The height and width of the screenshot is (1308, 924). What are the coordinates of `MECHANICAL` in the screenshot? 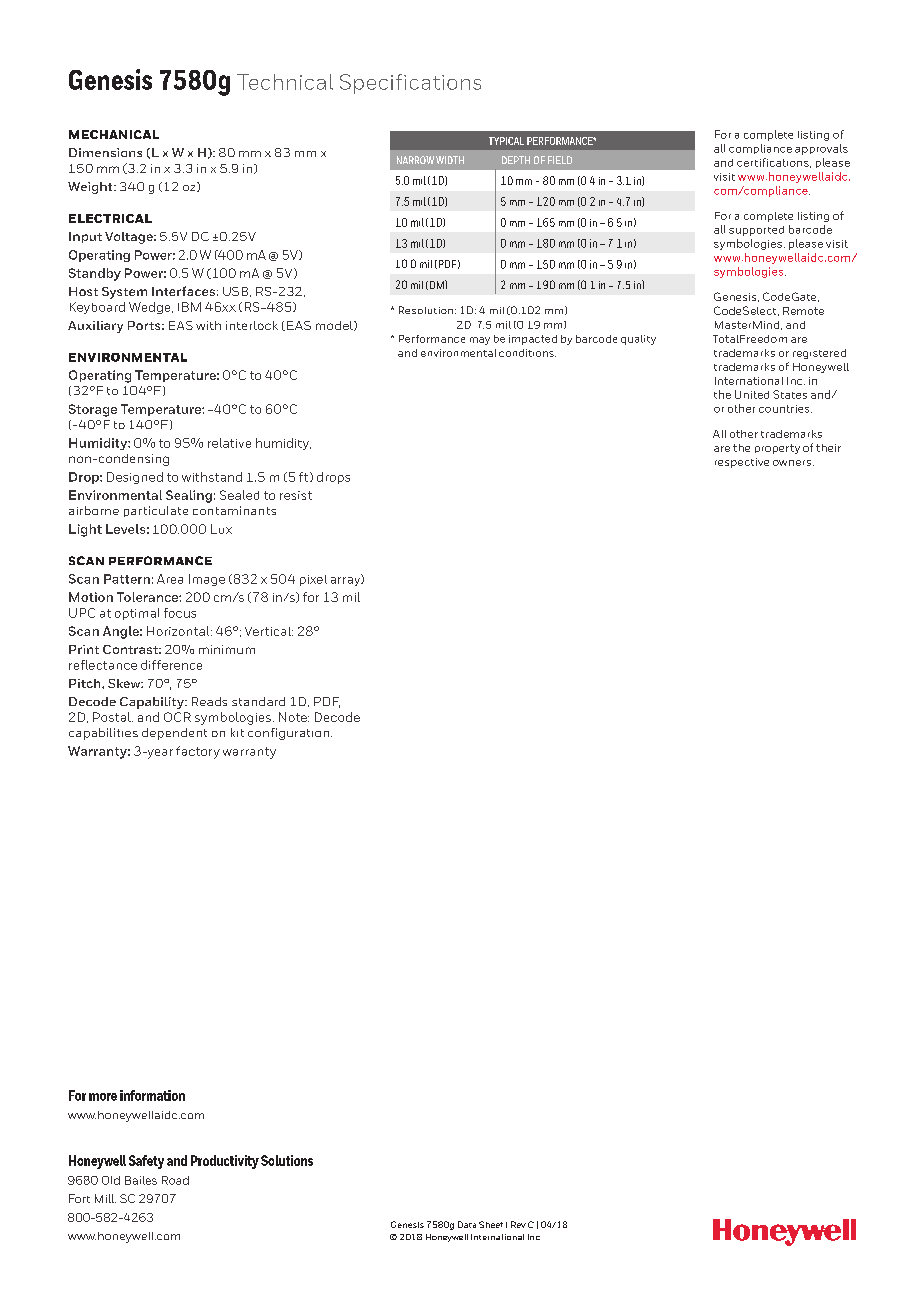 It's located at (114, 134).
